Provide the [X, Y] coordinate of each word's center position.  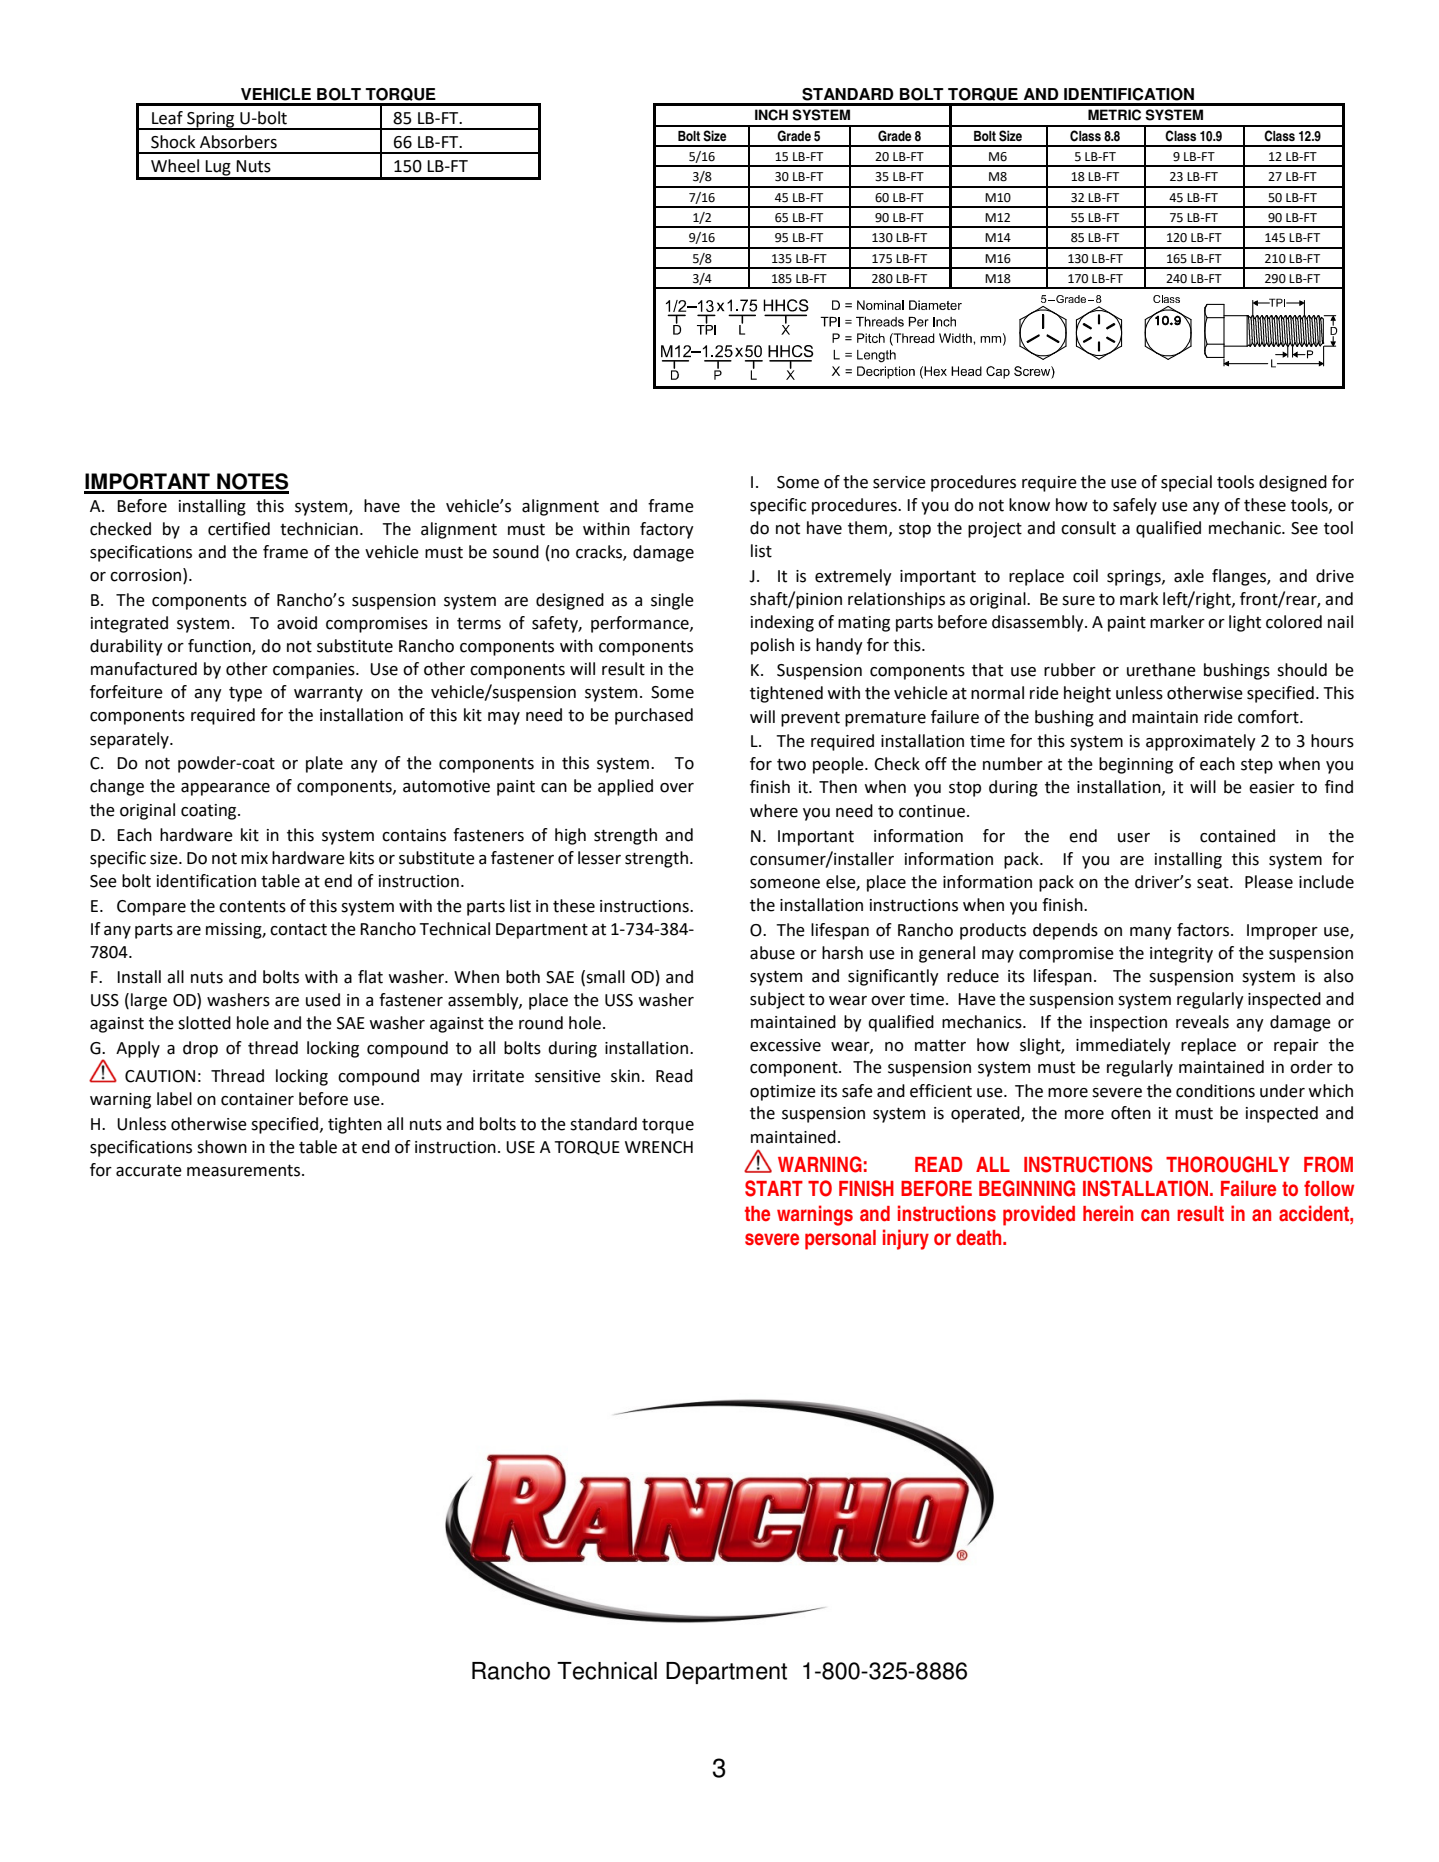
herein [1108, 1213]
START [774, 1188]
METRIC [1114, 115]
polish [772, 646]
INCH [771, 115]
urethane [1161, 670]
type [245, 694]
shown [222, 1147]
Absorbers [238, 142]
